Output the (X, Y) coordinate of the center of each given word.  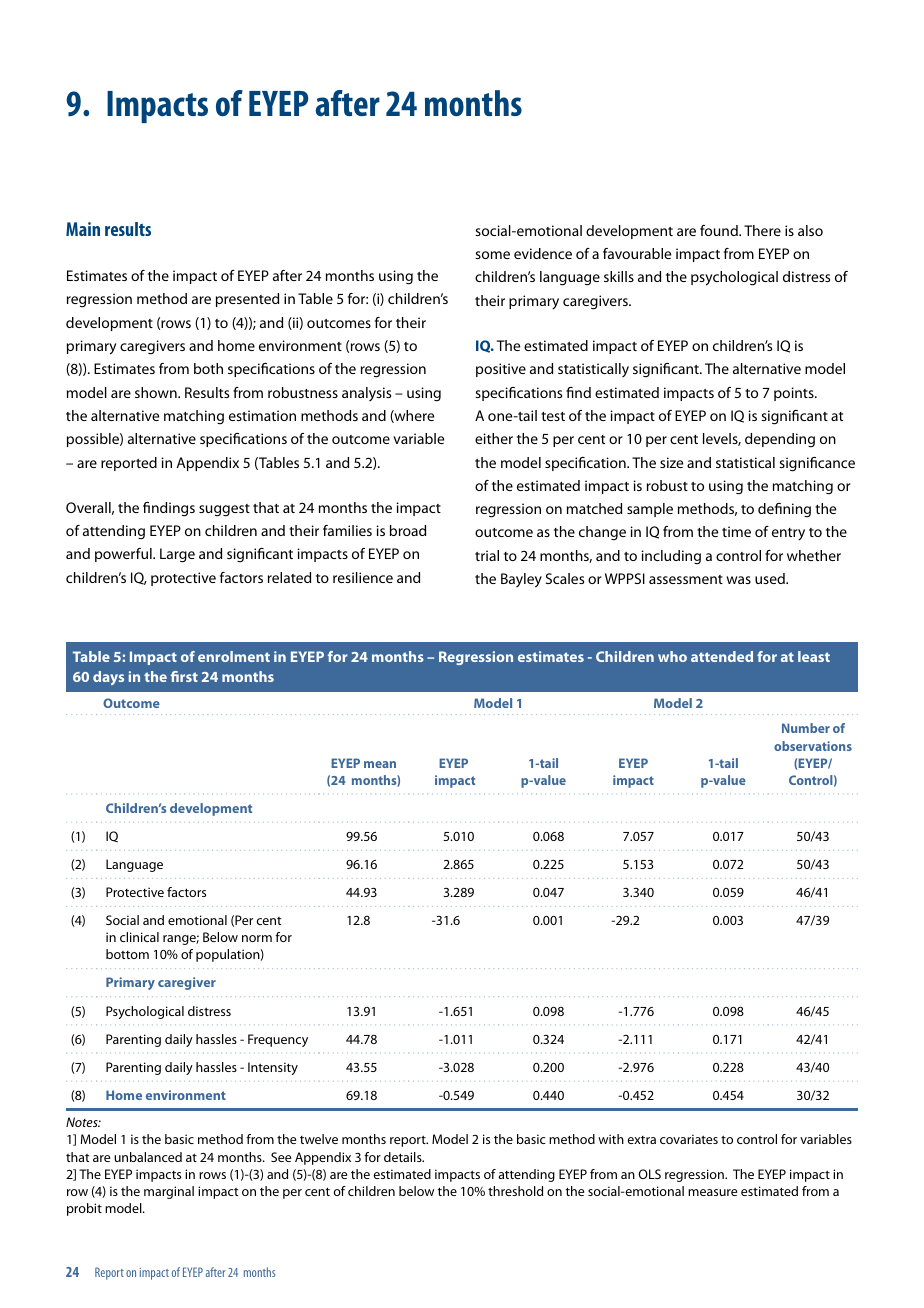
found (720, 230)
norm (257, 938)
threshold (515, 1191)
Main (83, 229)
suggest (224, 510)
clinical (139, 937)
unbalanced (148, 1157)
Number (806, 728)
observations (813, 746)
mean (380, 764)
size (671, 462)
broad (408, 530)
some (492, 255)
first (184, 676)
